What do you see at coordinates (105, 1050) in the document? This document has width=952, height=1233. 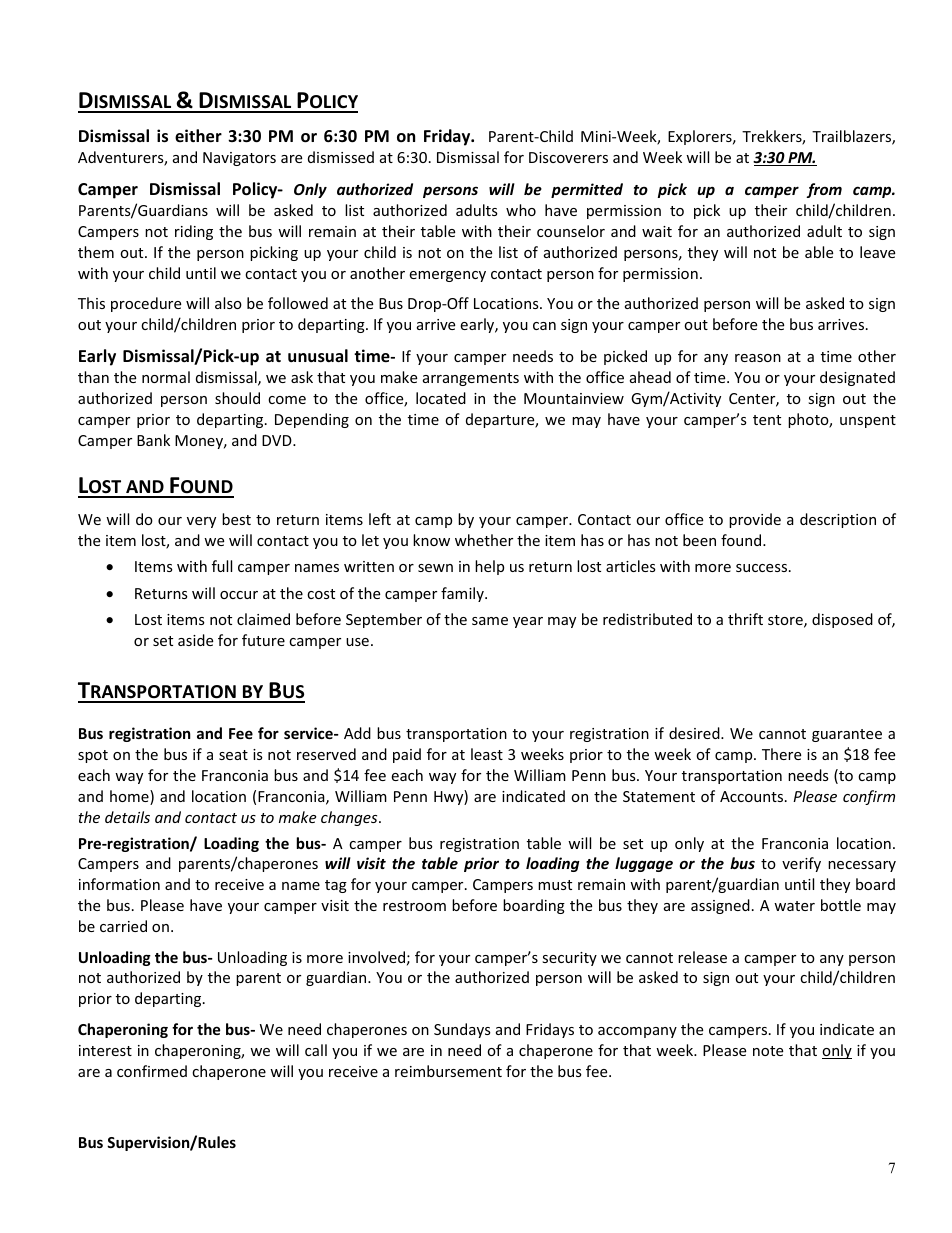 I see `interest` at bounding box center [105, 1050].
